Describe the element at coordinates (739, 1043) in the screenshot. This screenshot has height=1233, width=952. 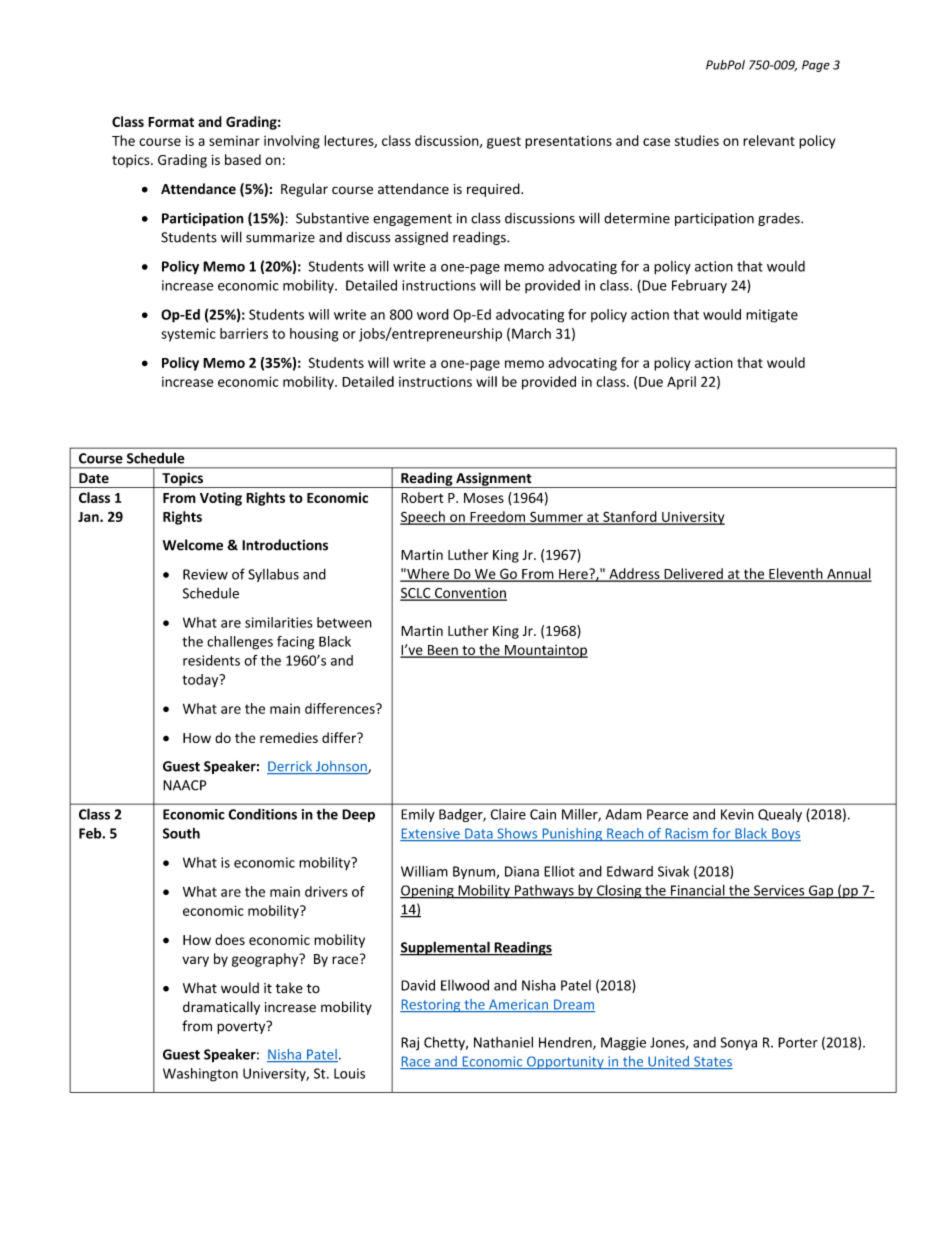
I see `Sonya` at that location.
